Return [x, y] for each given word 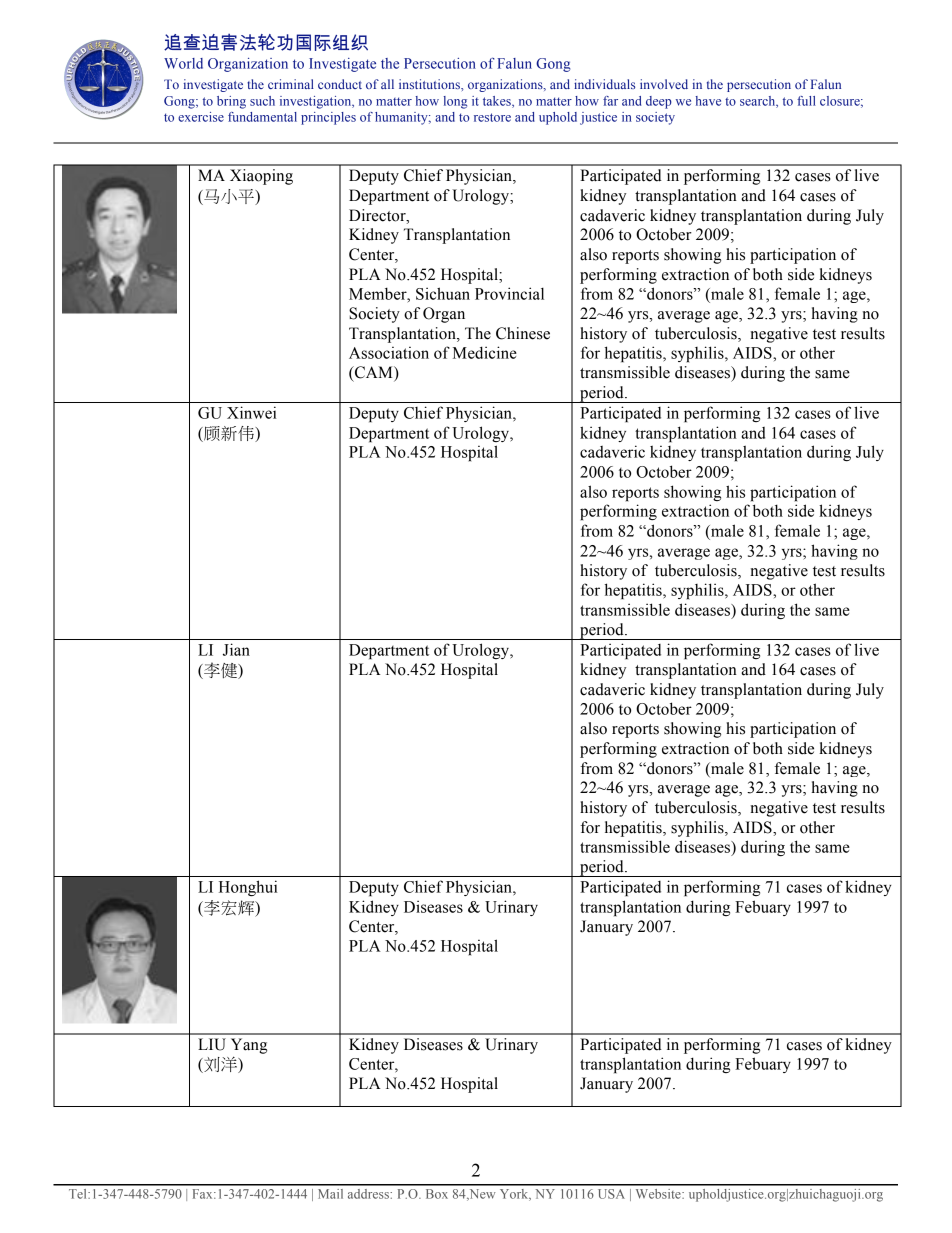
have [708, 101]
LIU [212, 1044]
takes [498, 102]
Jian [236, 649]
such [262, 101]
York [515, 1195]
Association [389, 353]
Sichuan [443, 293]
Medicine [485, 352]
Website [659, 1194]
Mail [330, 1194]
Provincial [509, 293]
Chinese [523, 333]
